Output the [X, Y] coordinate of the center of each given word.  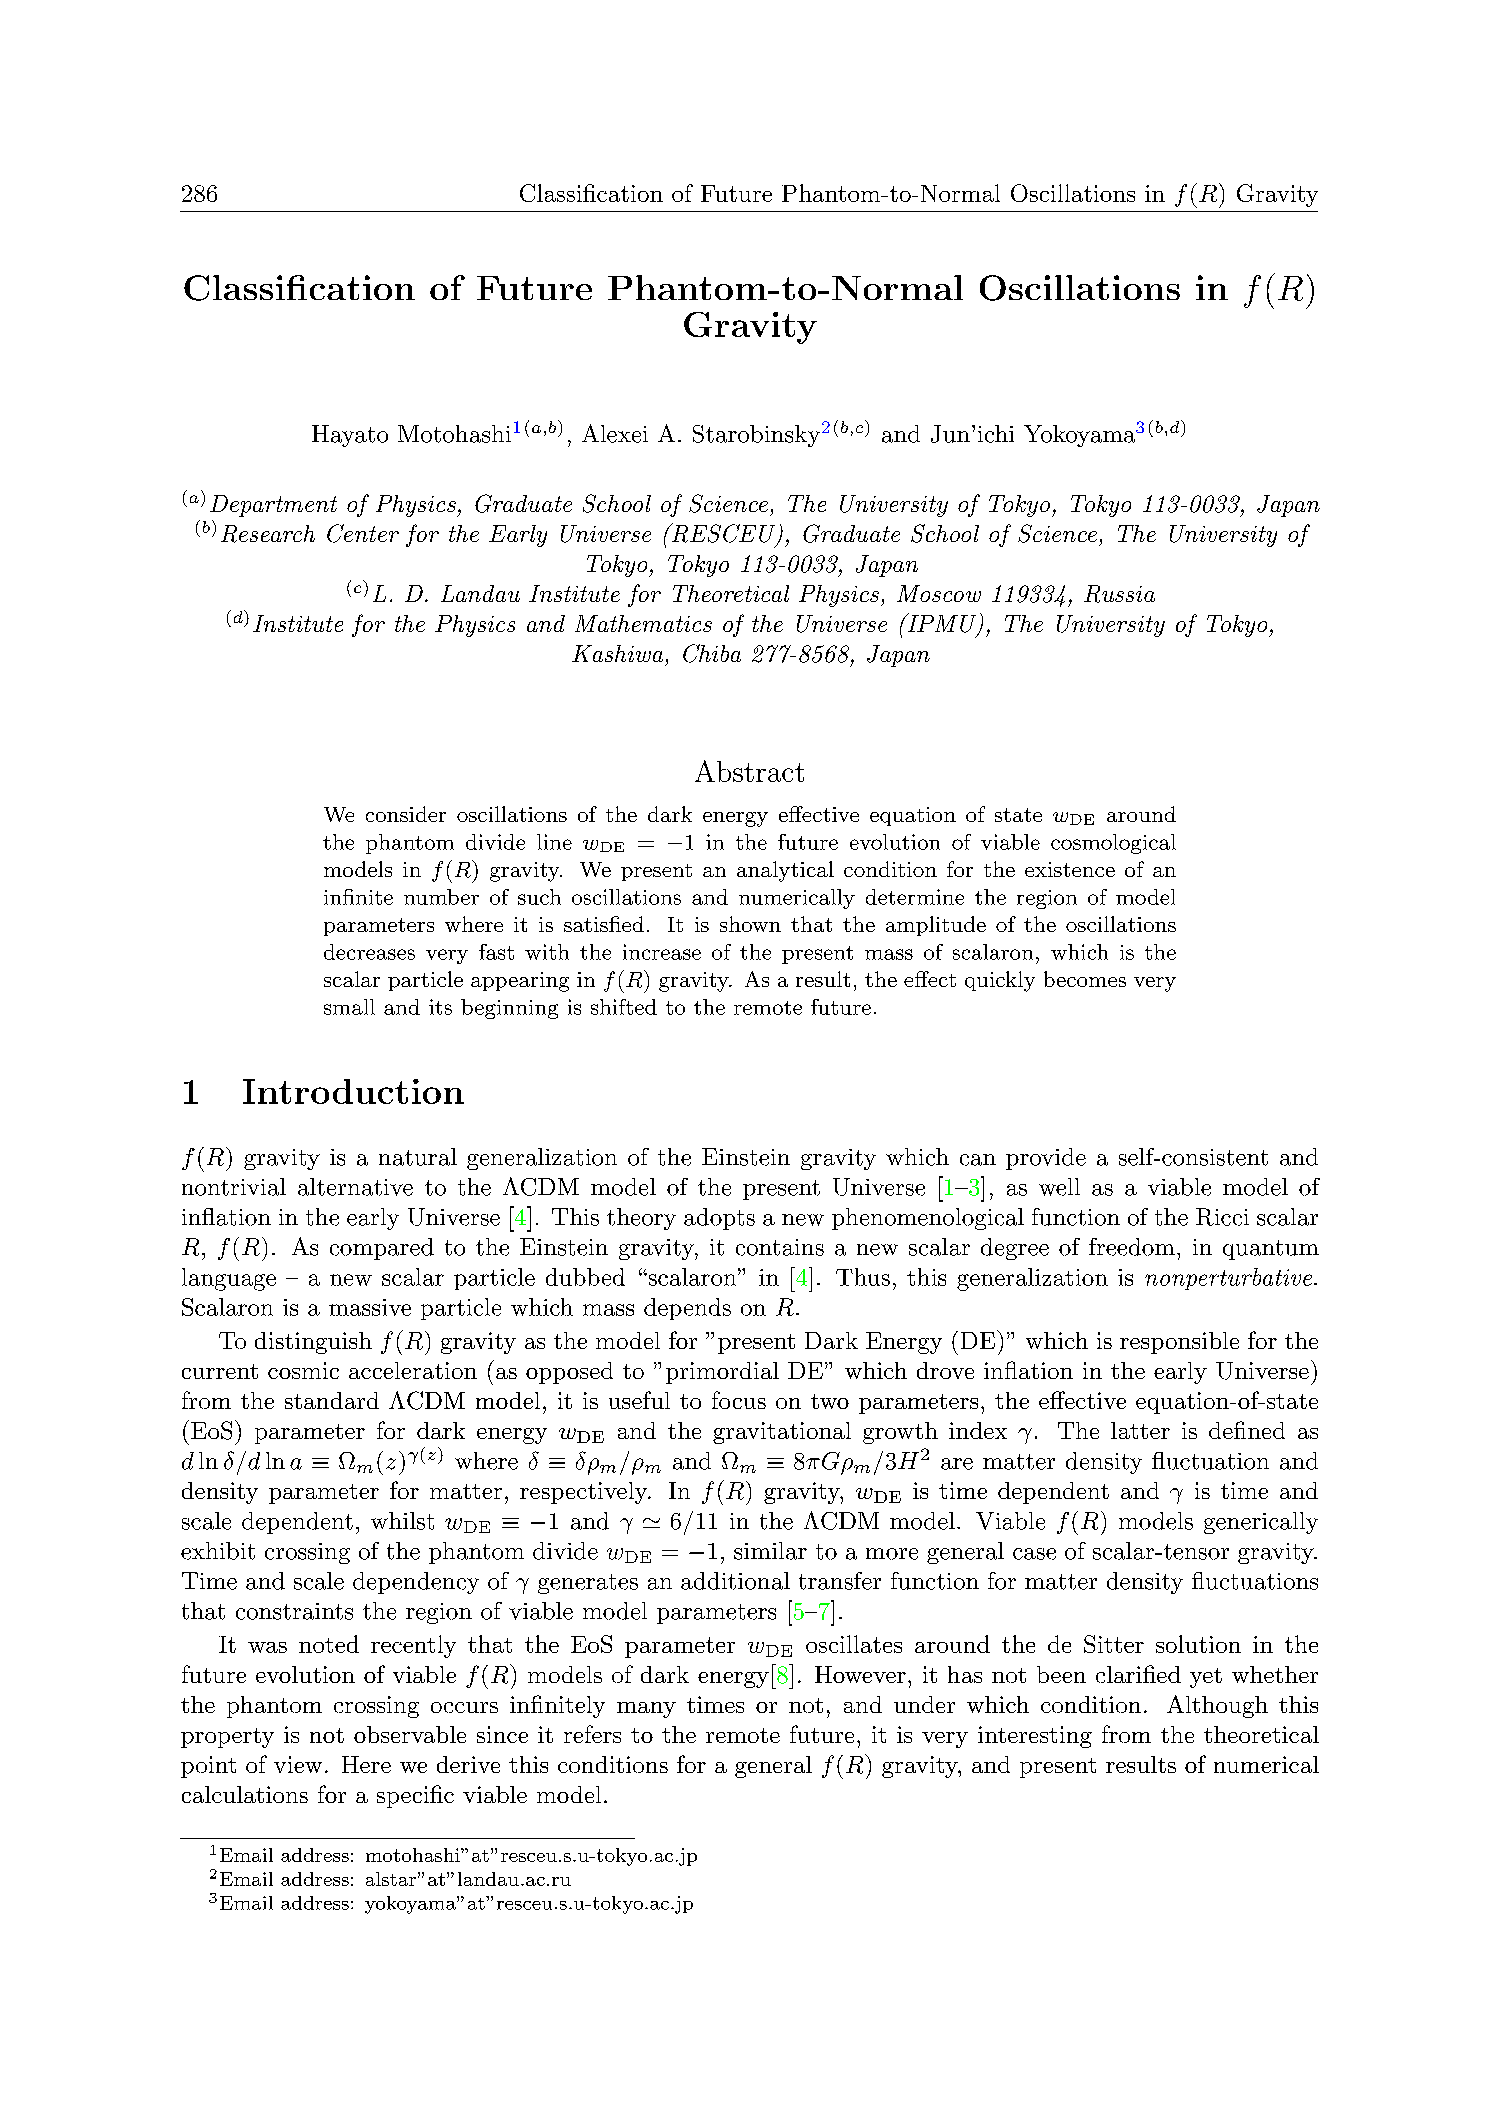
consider [406, 814]
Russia [1119, 594]
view [298, 1764]
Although [1217, 1706]
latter [1140, 1430]
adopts [719, 1219]
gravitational [782, 1433]
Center [363, 533]
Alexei [615, 433]
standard [332, 1400]
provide [1046, 1159]
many [646, 1710]
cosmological [1113, 844]
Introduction [353, 1091]
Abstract [749, 771]
